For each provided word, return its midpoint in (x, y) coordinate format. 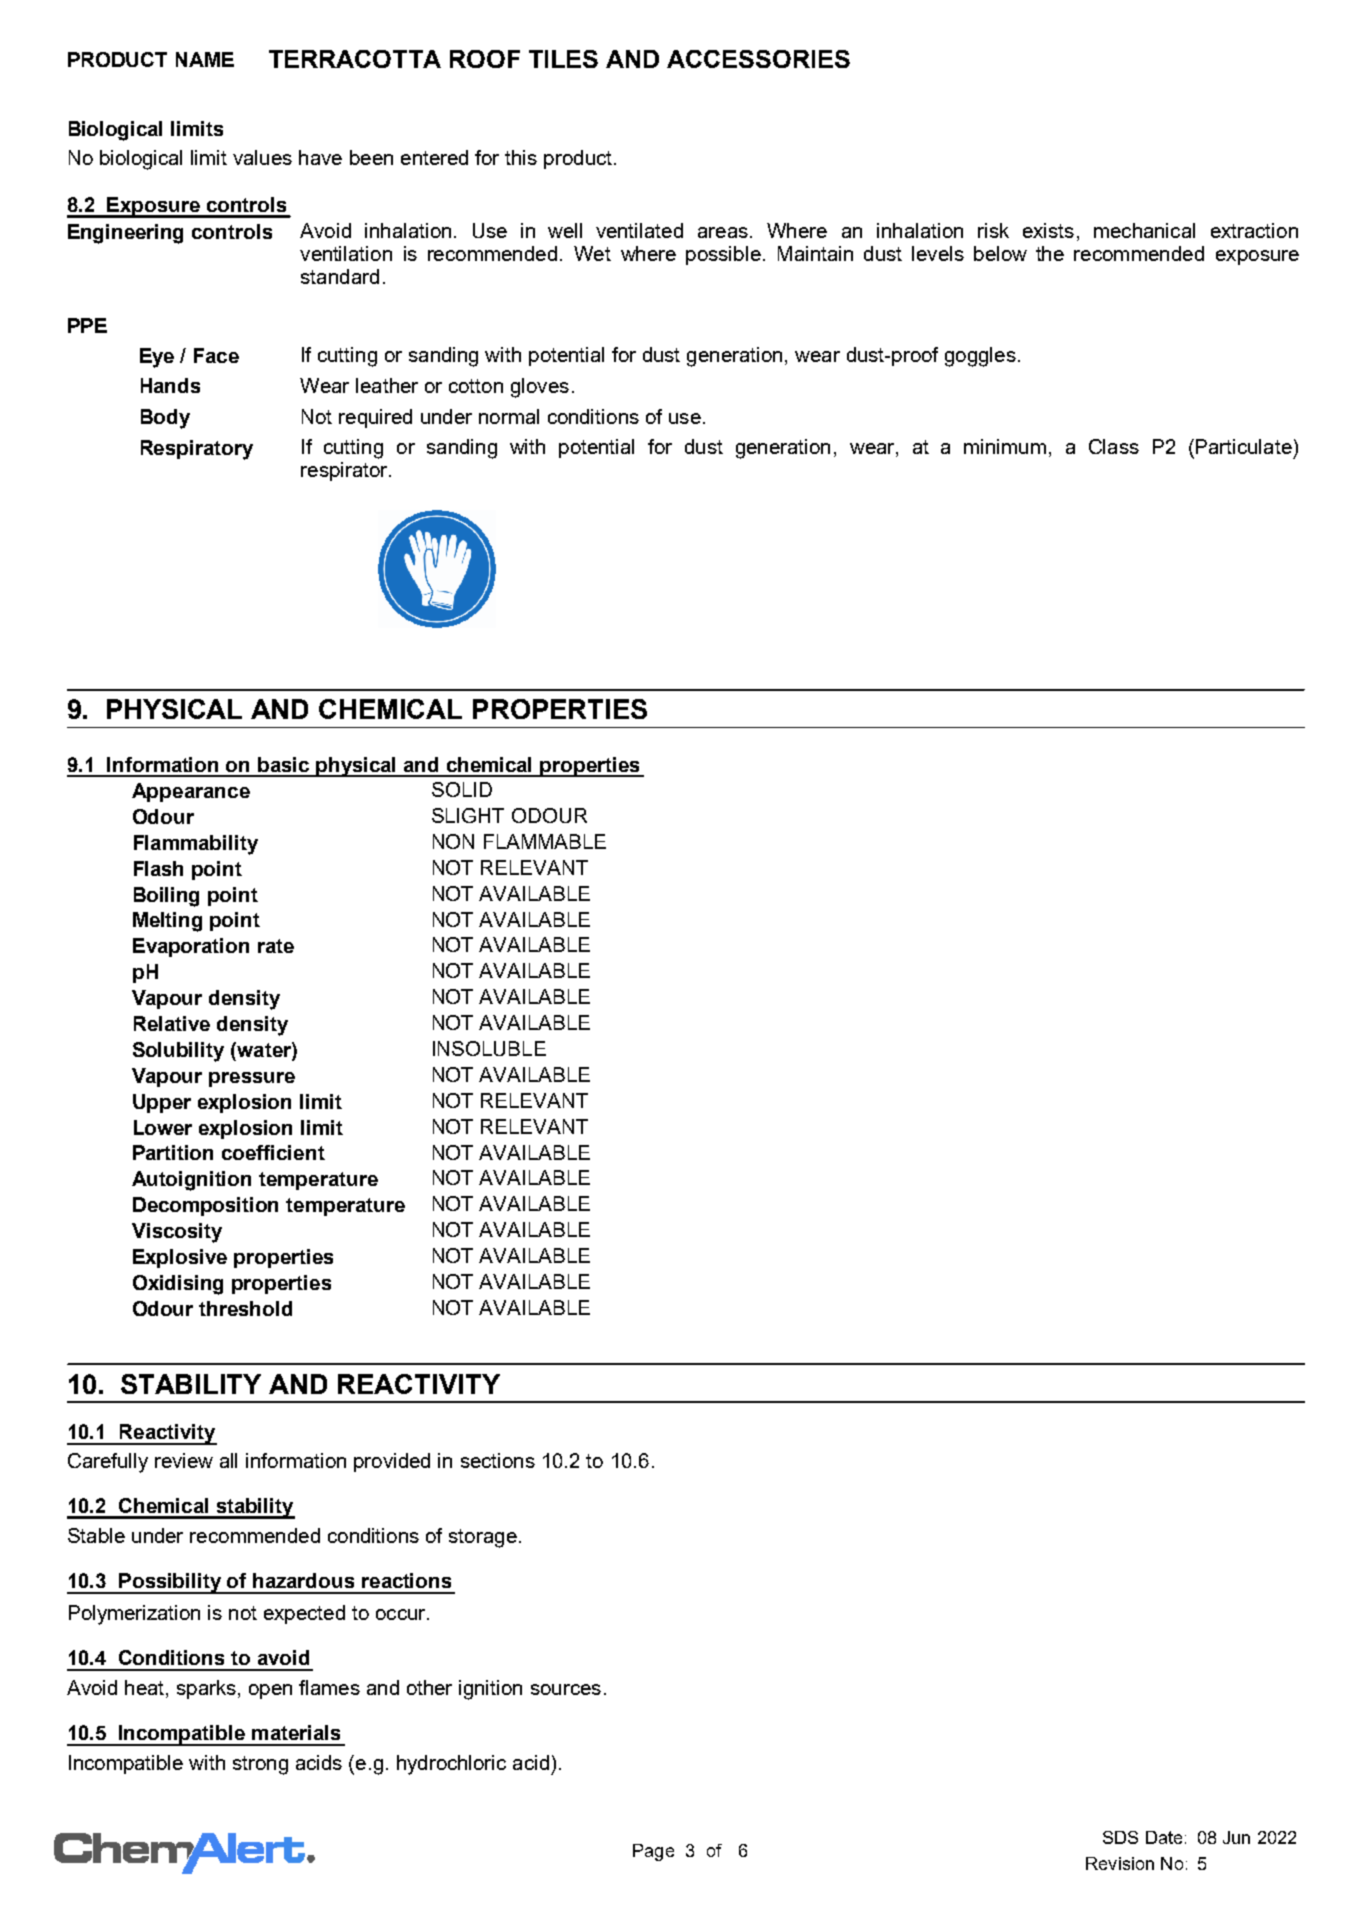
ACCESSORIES (758, 59)
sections (498, 1460)
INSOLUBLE (489, 1048)
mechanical (1144, 230)
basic (283, 764)
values (262, 157)
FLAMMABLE (545, 841)
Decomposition (205, 1206)
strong (260, 1765)
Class (1114, 446)
